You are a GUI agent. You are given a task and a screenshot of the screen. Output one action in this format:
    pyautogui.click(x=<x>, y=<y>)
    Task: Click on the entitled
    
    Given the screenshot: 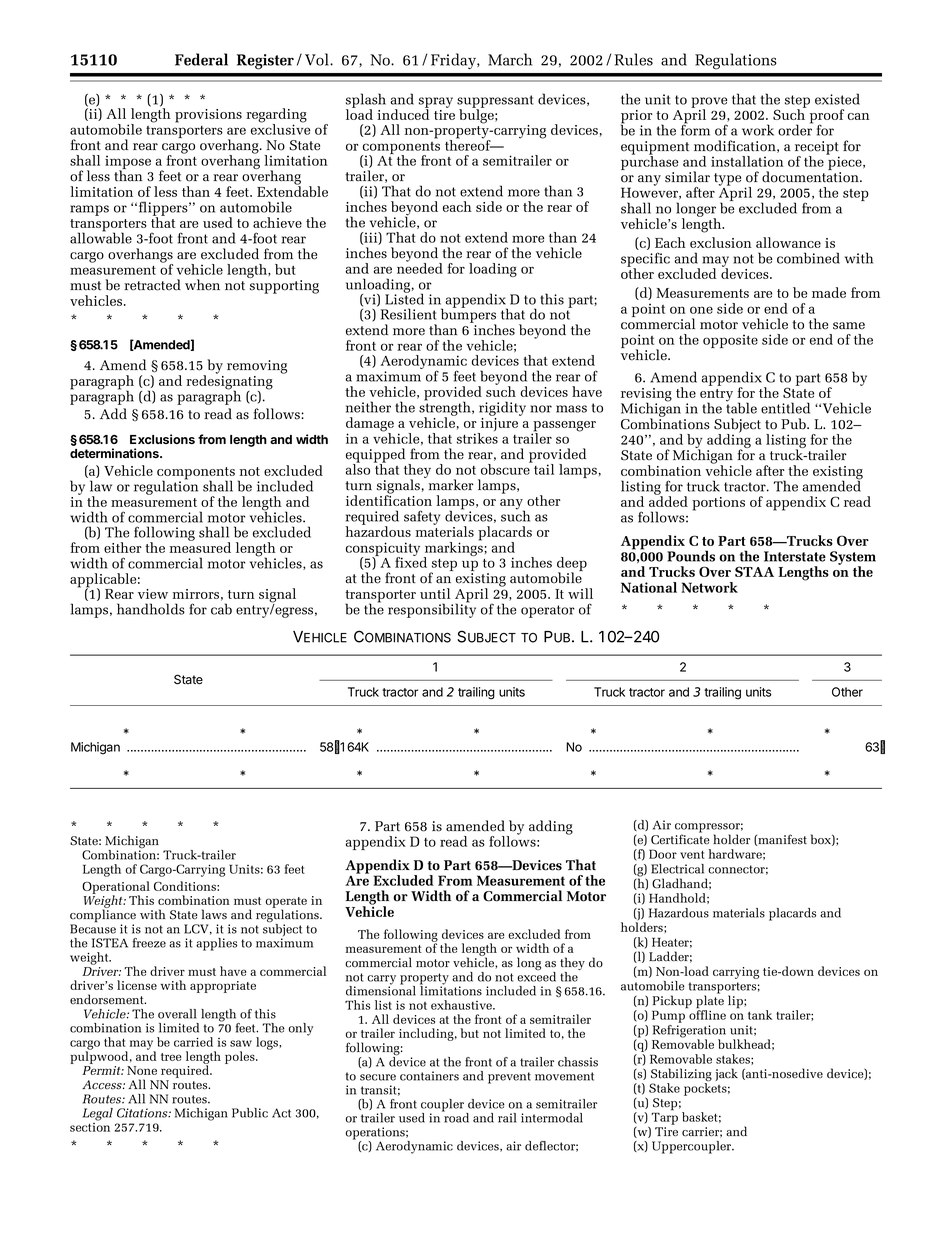 What is the action you would take?
    pyautogui.click(x=785, y=408)
